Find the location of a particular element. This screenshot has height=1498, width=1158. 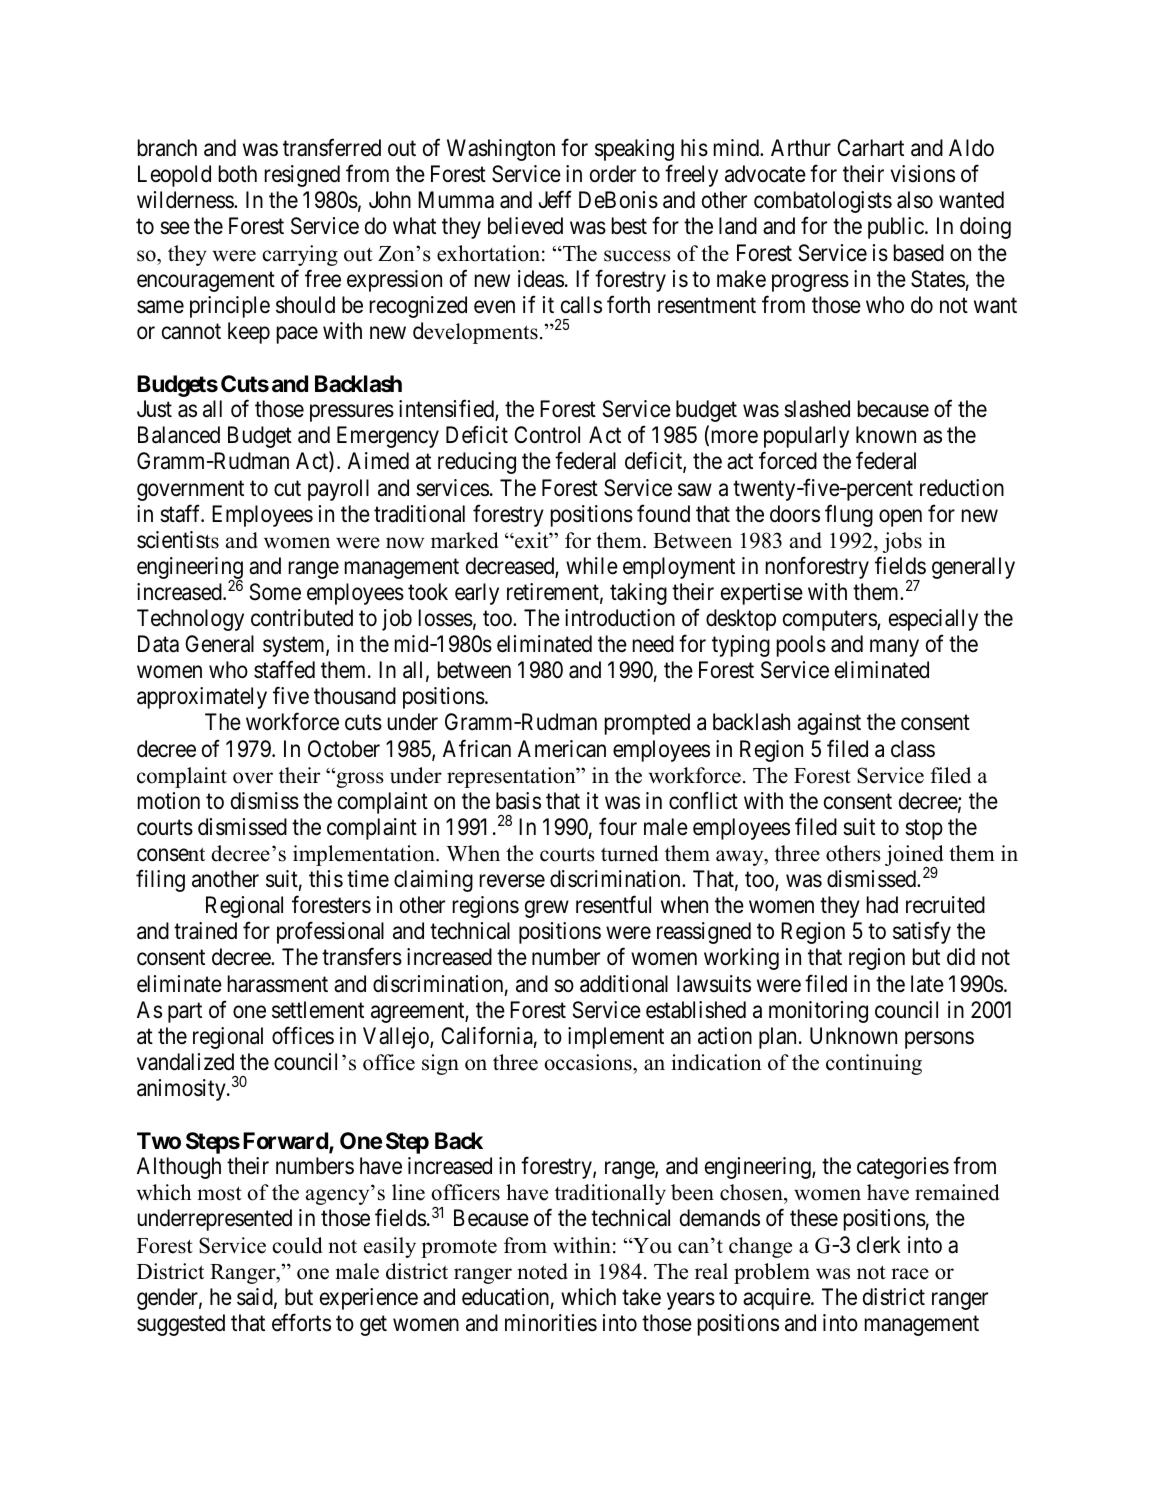

Jeff is located at coordinates (555, 199).
